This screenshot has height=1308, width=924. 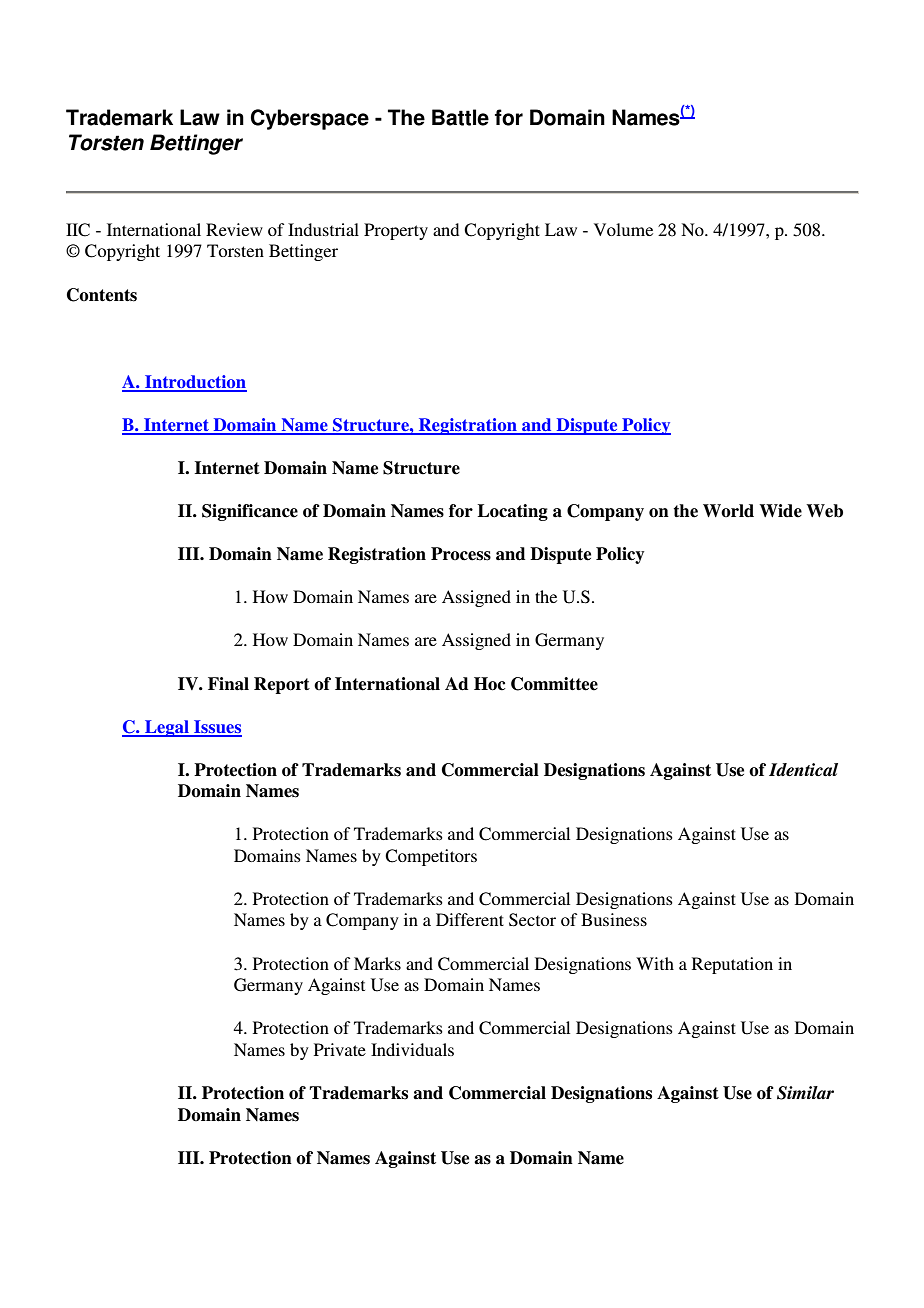 What do you see at coordinates (431, 857) in the screenshot?
I see `Competitors` at bounding box center [431, 857].
